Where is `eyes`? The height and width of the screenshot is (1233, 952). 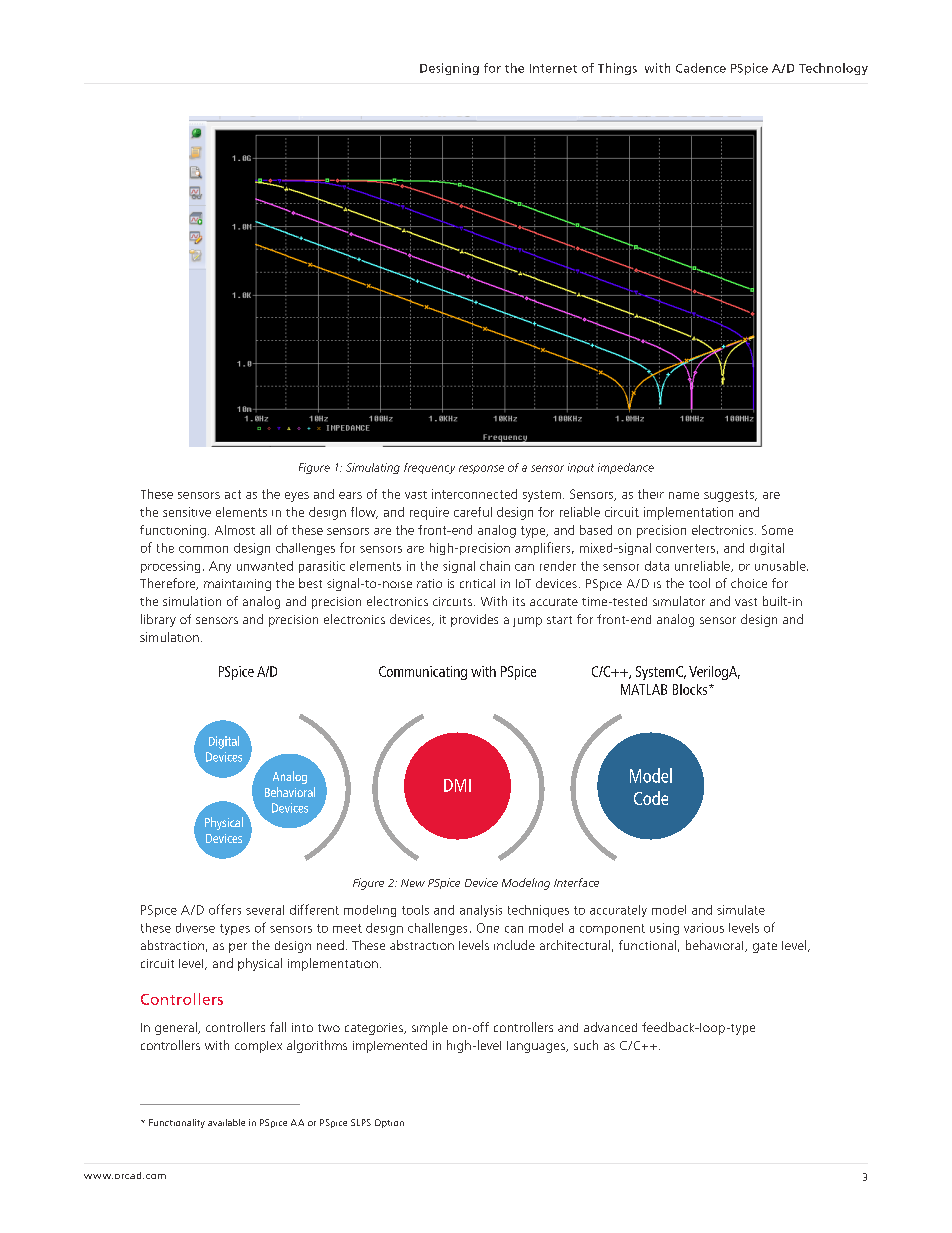 eyes is located at coordinates (297, 497).
